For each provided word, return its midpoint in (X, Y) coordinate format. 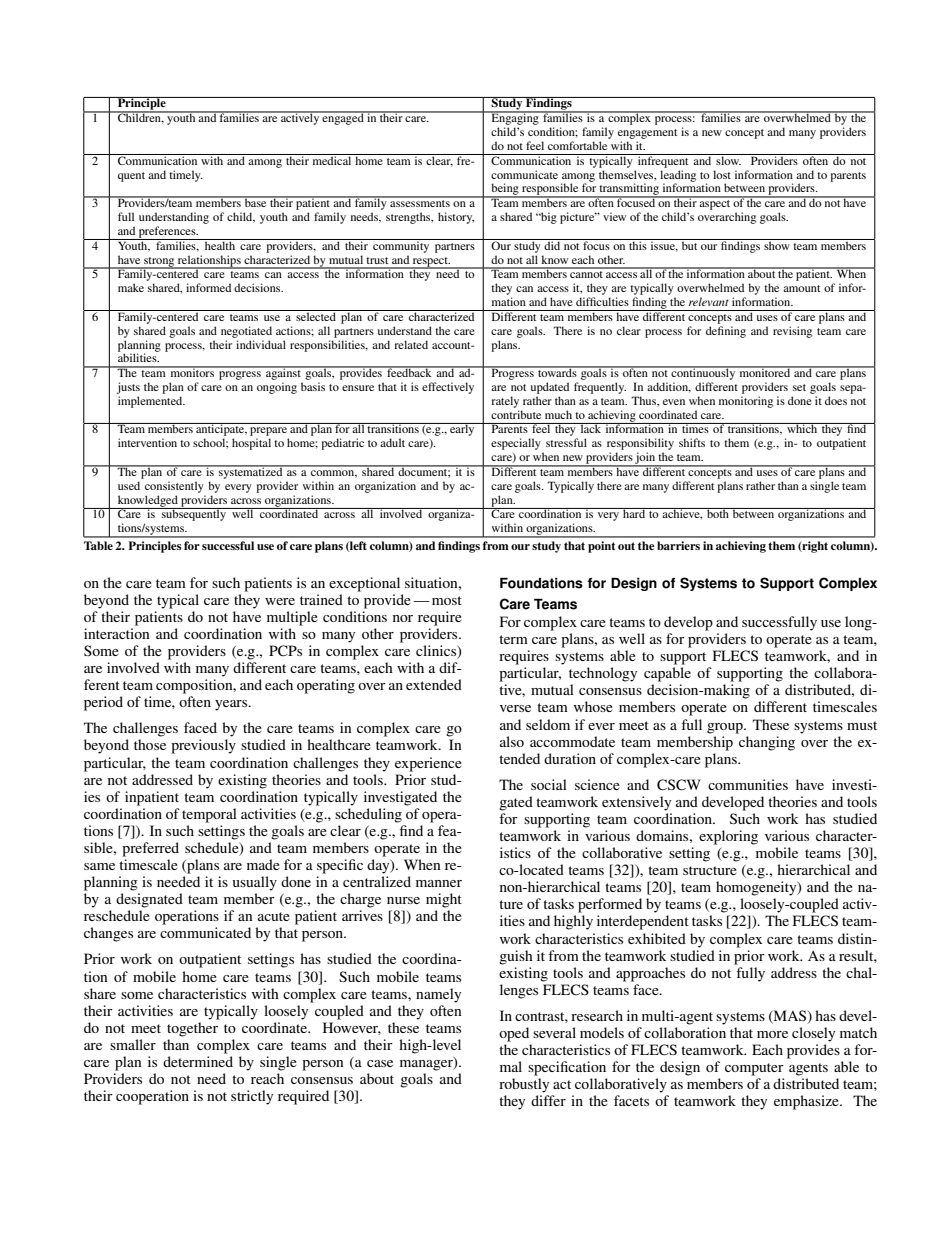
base (255, 201)
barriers (678, 545)
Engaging (515, 118)
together (192, 1029)
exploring (728, 837)
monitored (765, 371)
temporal (209, 815)
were (280, 601)
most (447, 600)
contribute (516, 414)
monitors (192, 371)
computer (754, 1069)
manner (439, 883)
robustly (524, 1085)
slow (728, 159)
